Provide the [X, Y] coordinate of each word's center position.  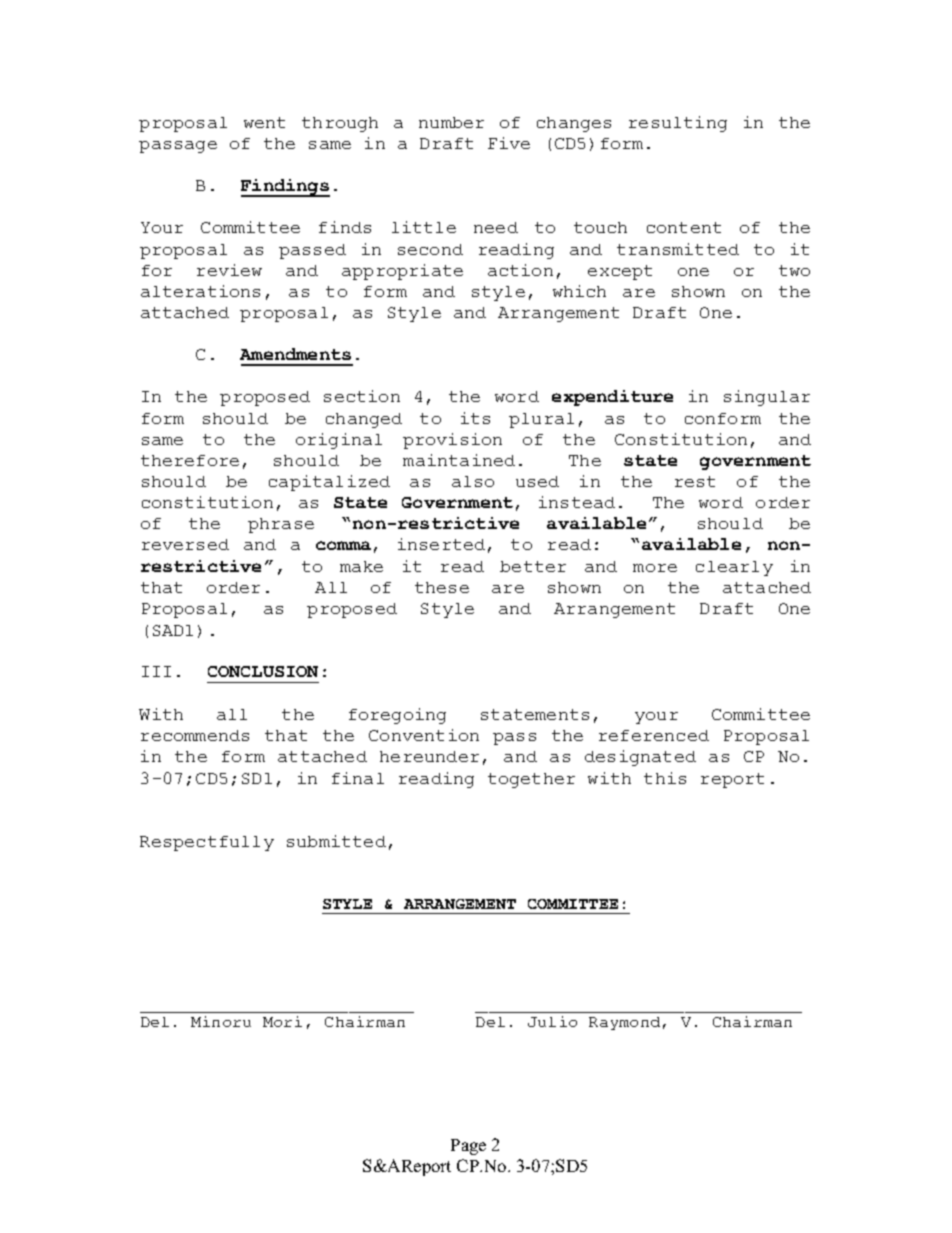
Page [468, 1147]
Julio [552, 1021]
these [442, 587]
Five [509, 143]
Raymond [624, 1023]
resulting [678, 124]
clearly [734, 568]
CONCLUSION [263, 671]
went [264, 122]
